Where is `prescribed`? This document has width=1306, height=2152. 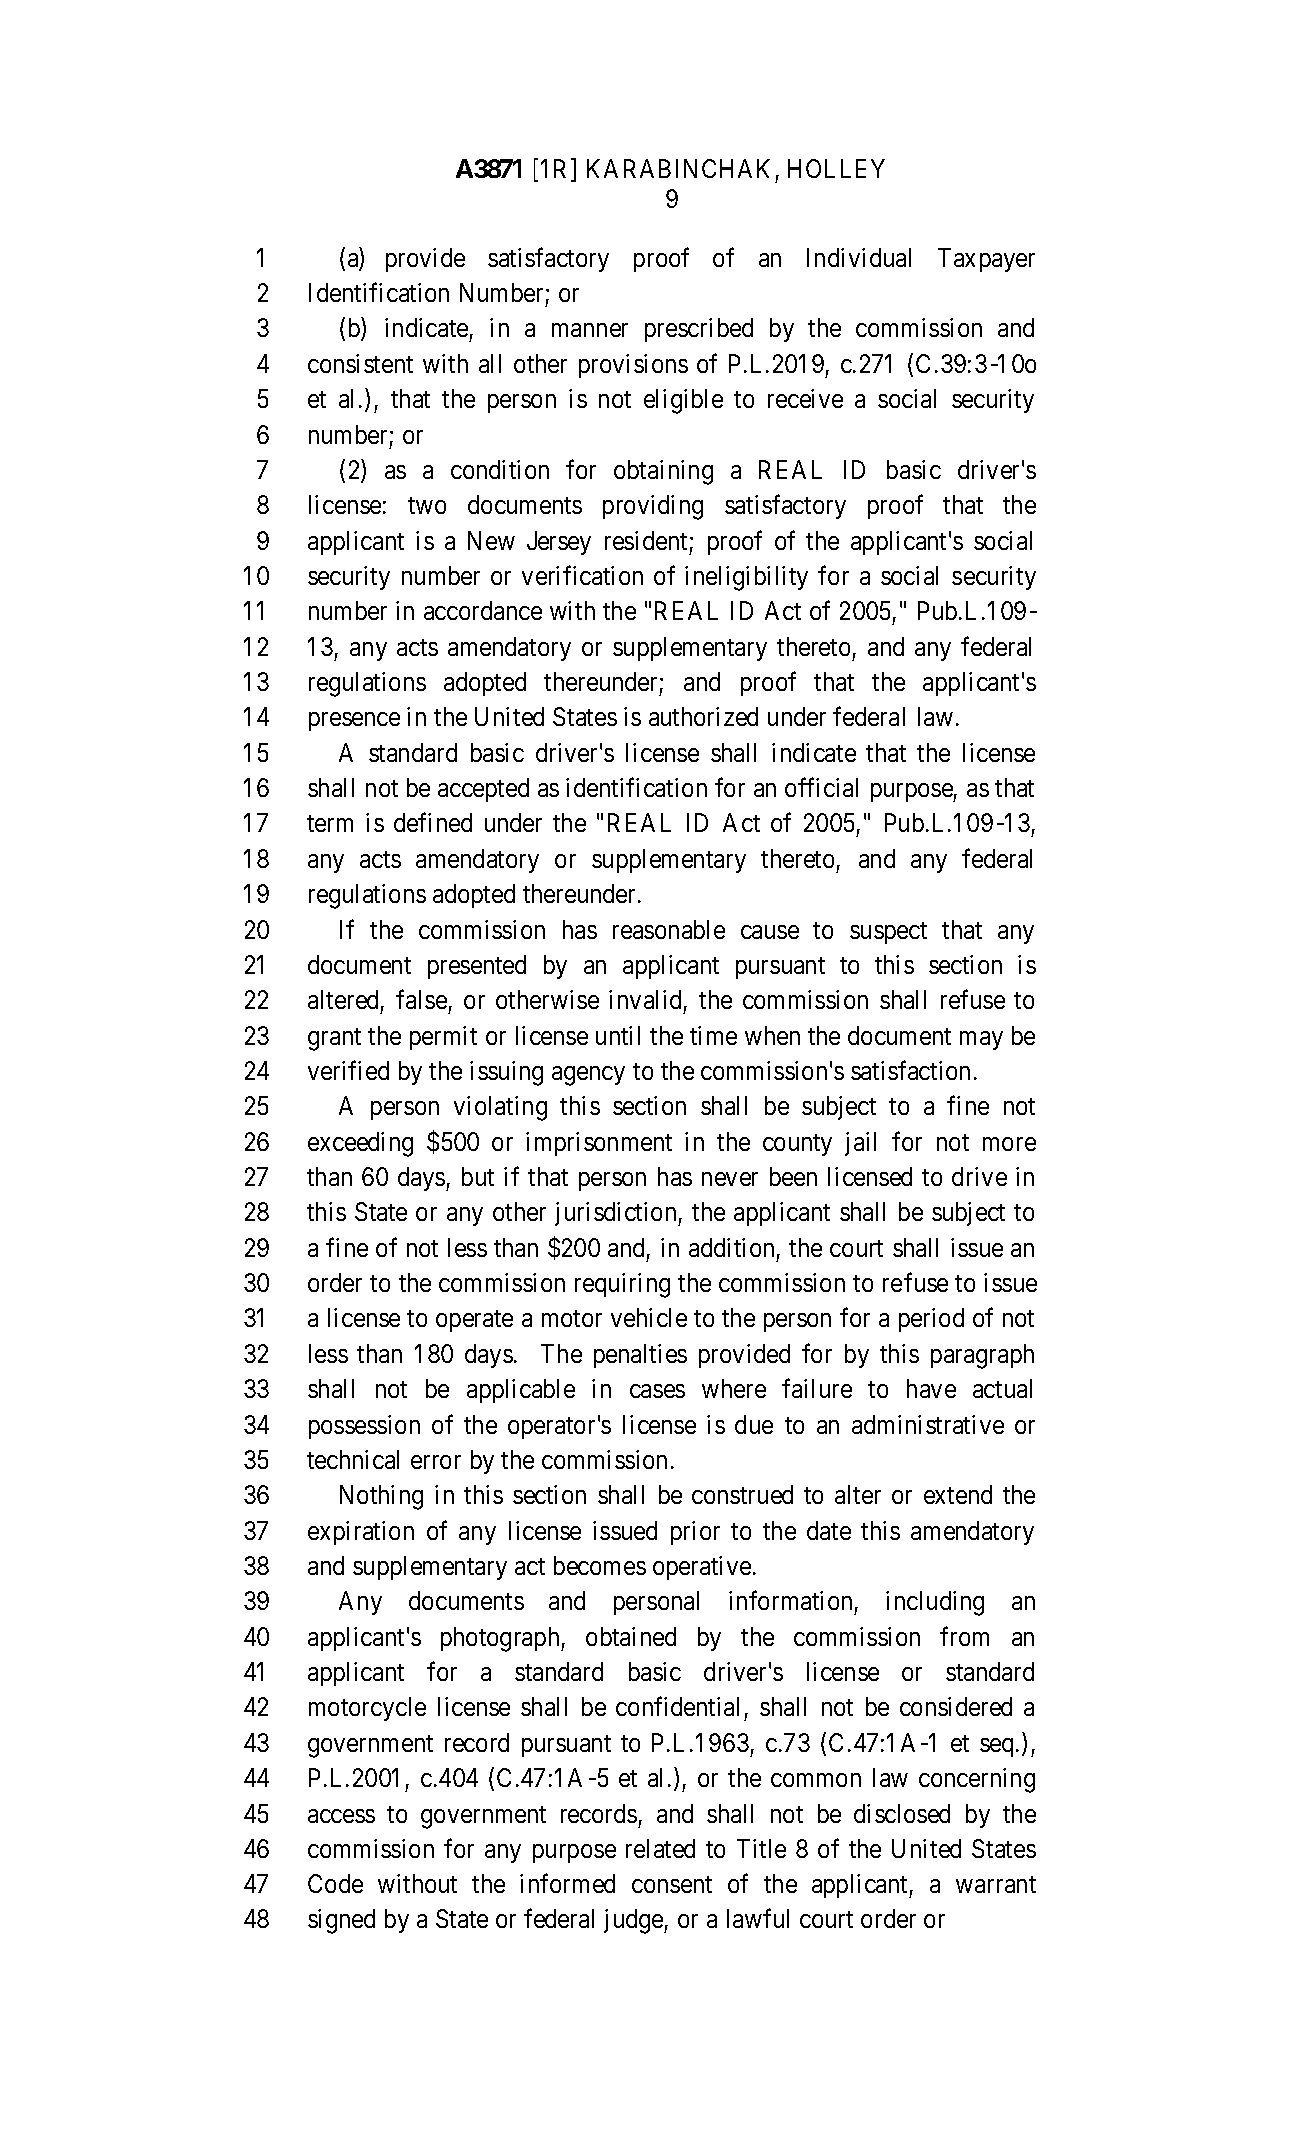 prescribed is located at coordinates (699, 330).
